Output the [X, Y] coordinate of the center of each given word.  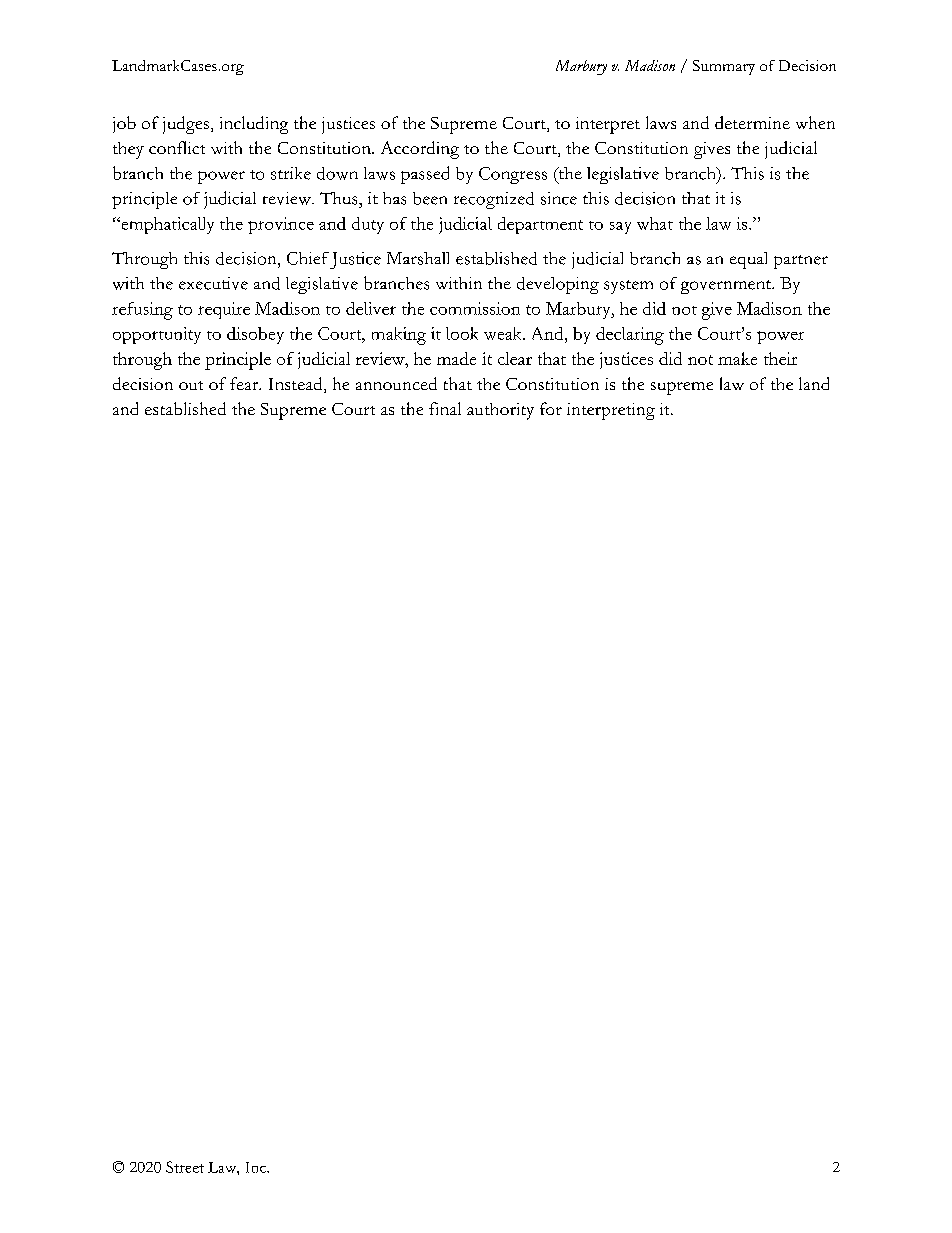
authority [500, 411]
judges [186, 125]
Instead [297, 385]
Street [185, 1167]
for [551, 408]
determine [752, 122]
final [445, 408]
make [737, 358]
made [456, 358]
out [191, 385]
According [420, 150]
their [780, 358]
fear [245, 383]
